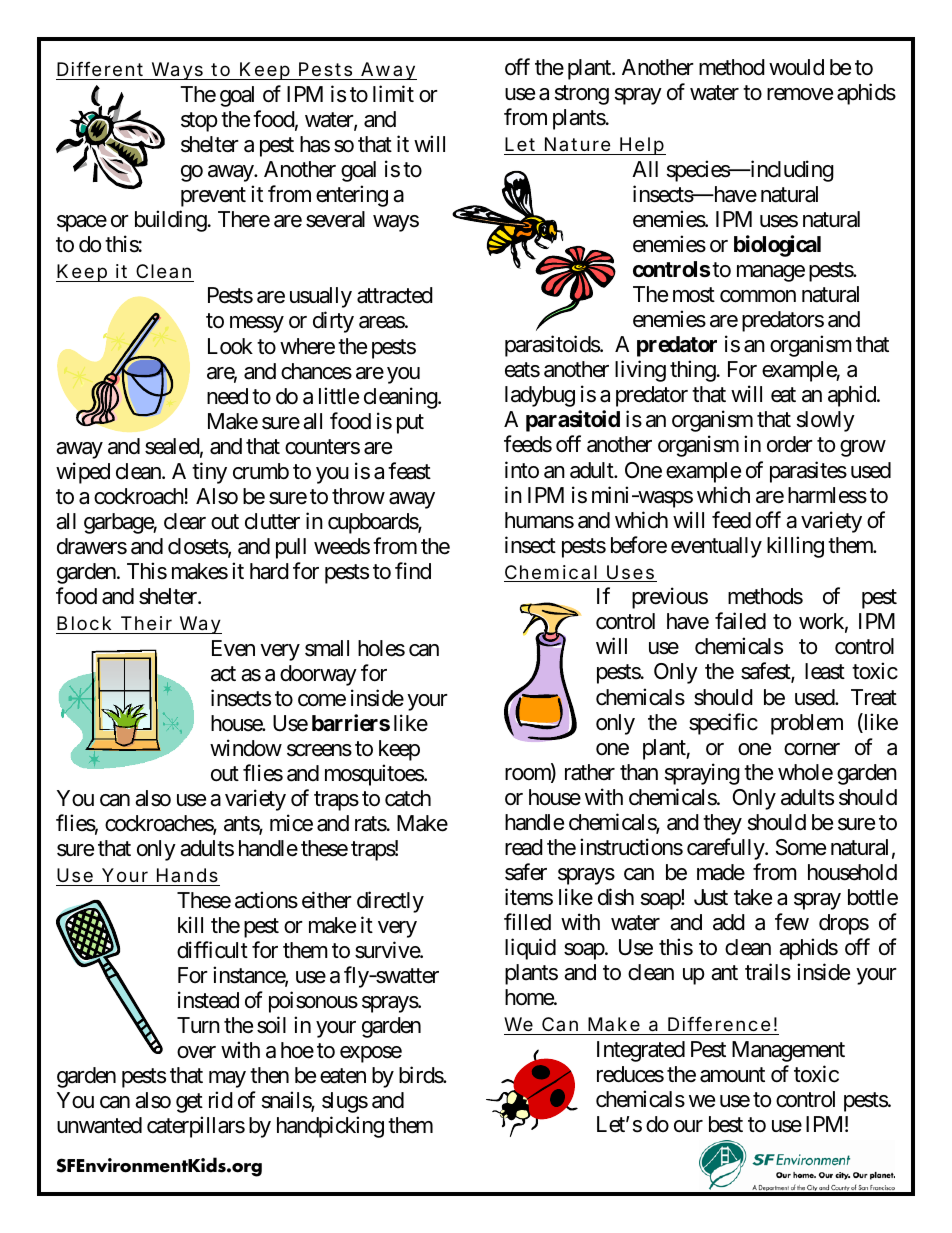 This page has height=1233, width=952. Describe the element at coordinates (796, 67) in the page. I see `would` at that location.
